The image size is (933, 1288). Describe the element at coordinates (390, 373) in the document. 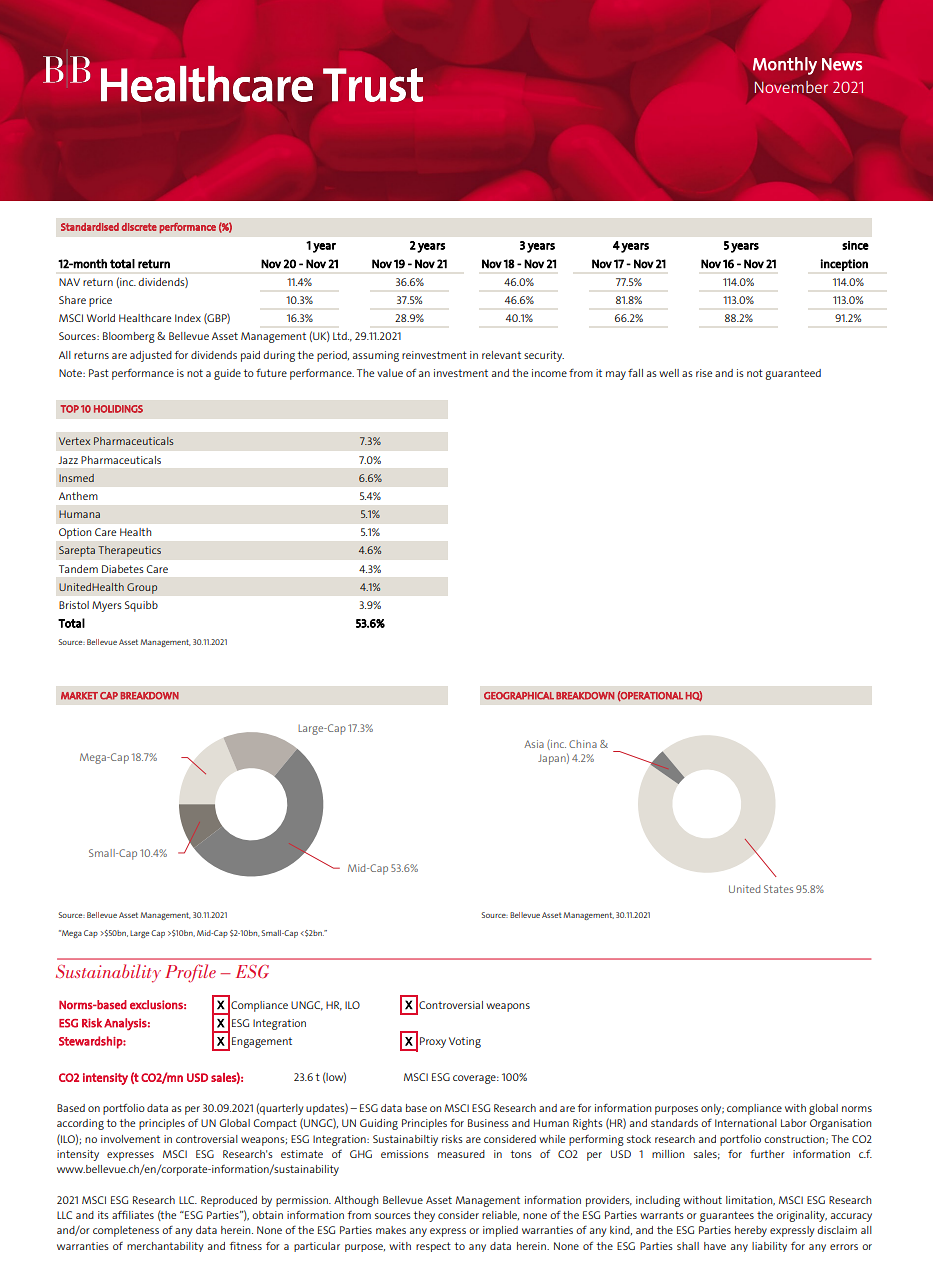

I see `value` at that location.
